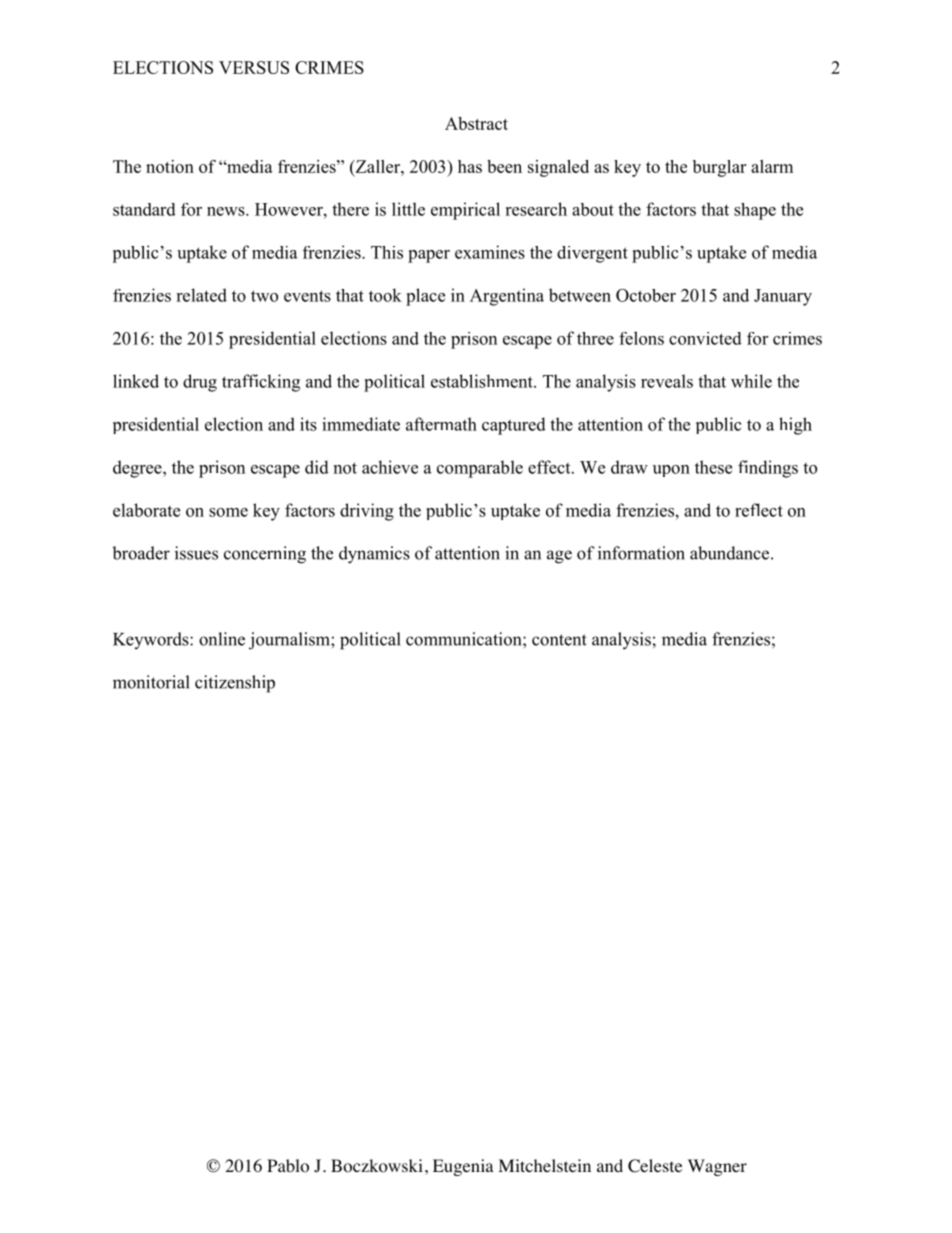 The image size is (952, 1233). I want to click on Pablo, so click(288, 1166).
